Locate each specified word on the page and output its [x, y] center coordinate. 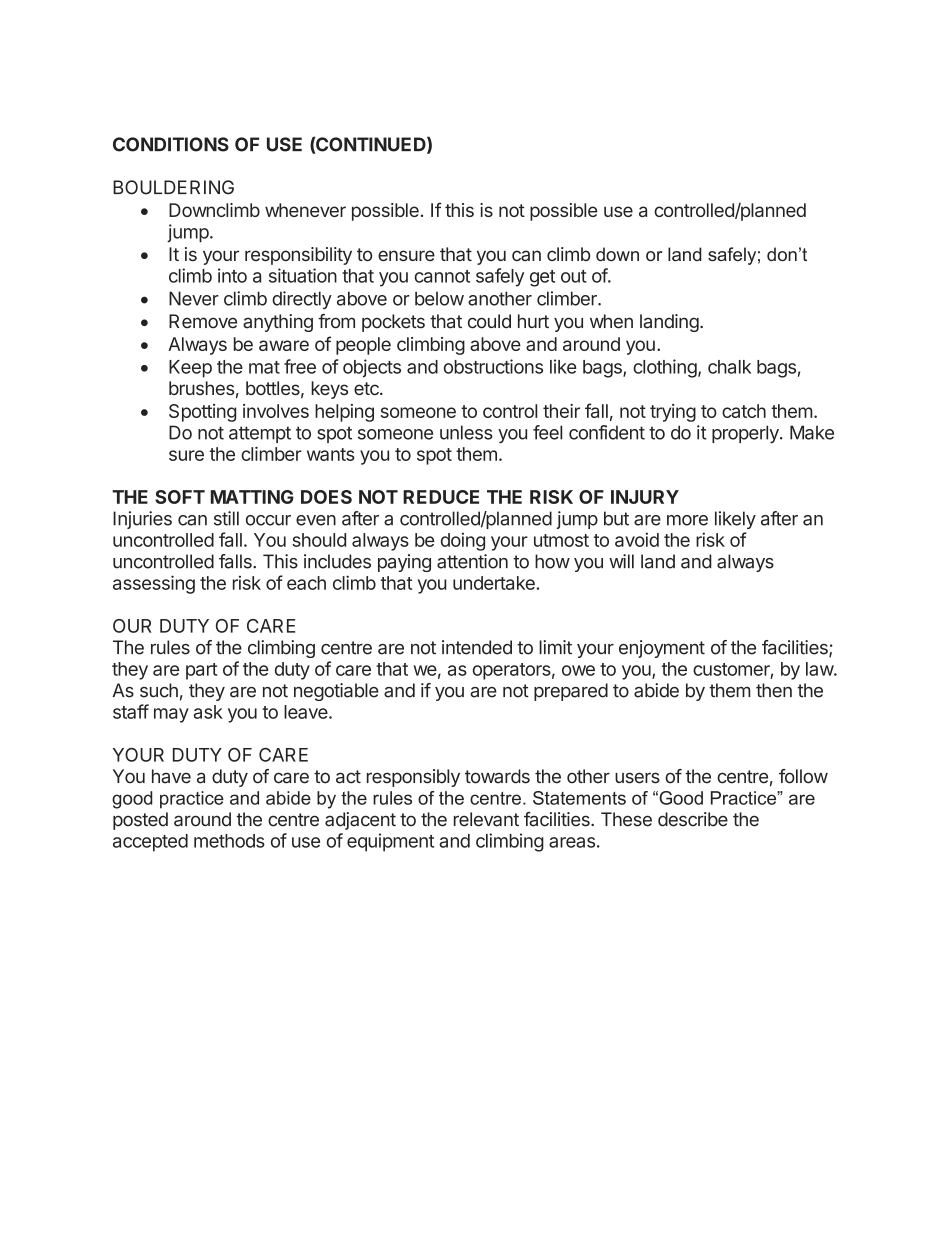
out [574, 276]
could [489, 321]
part [202, 671]
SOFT [180, 497]
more [687, 520]
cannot [442, 276]
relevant [486, 819]
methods [229, 841]
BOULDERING [173, 187]
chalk [729, 367]
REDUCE [441, 497]
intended [477, 647]
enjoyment [662, 649]
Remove [203, 321]
